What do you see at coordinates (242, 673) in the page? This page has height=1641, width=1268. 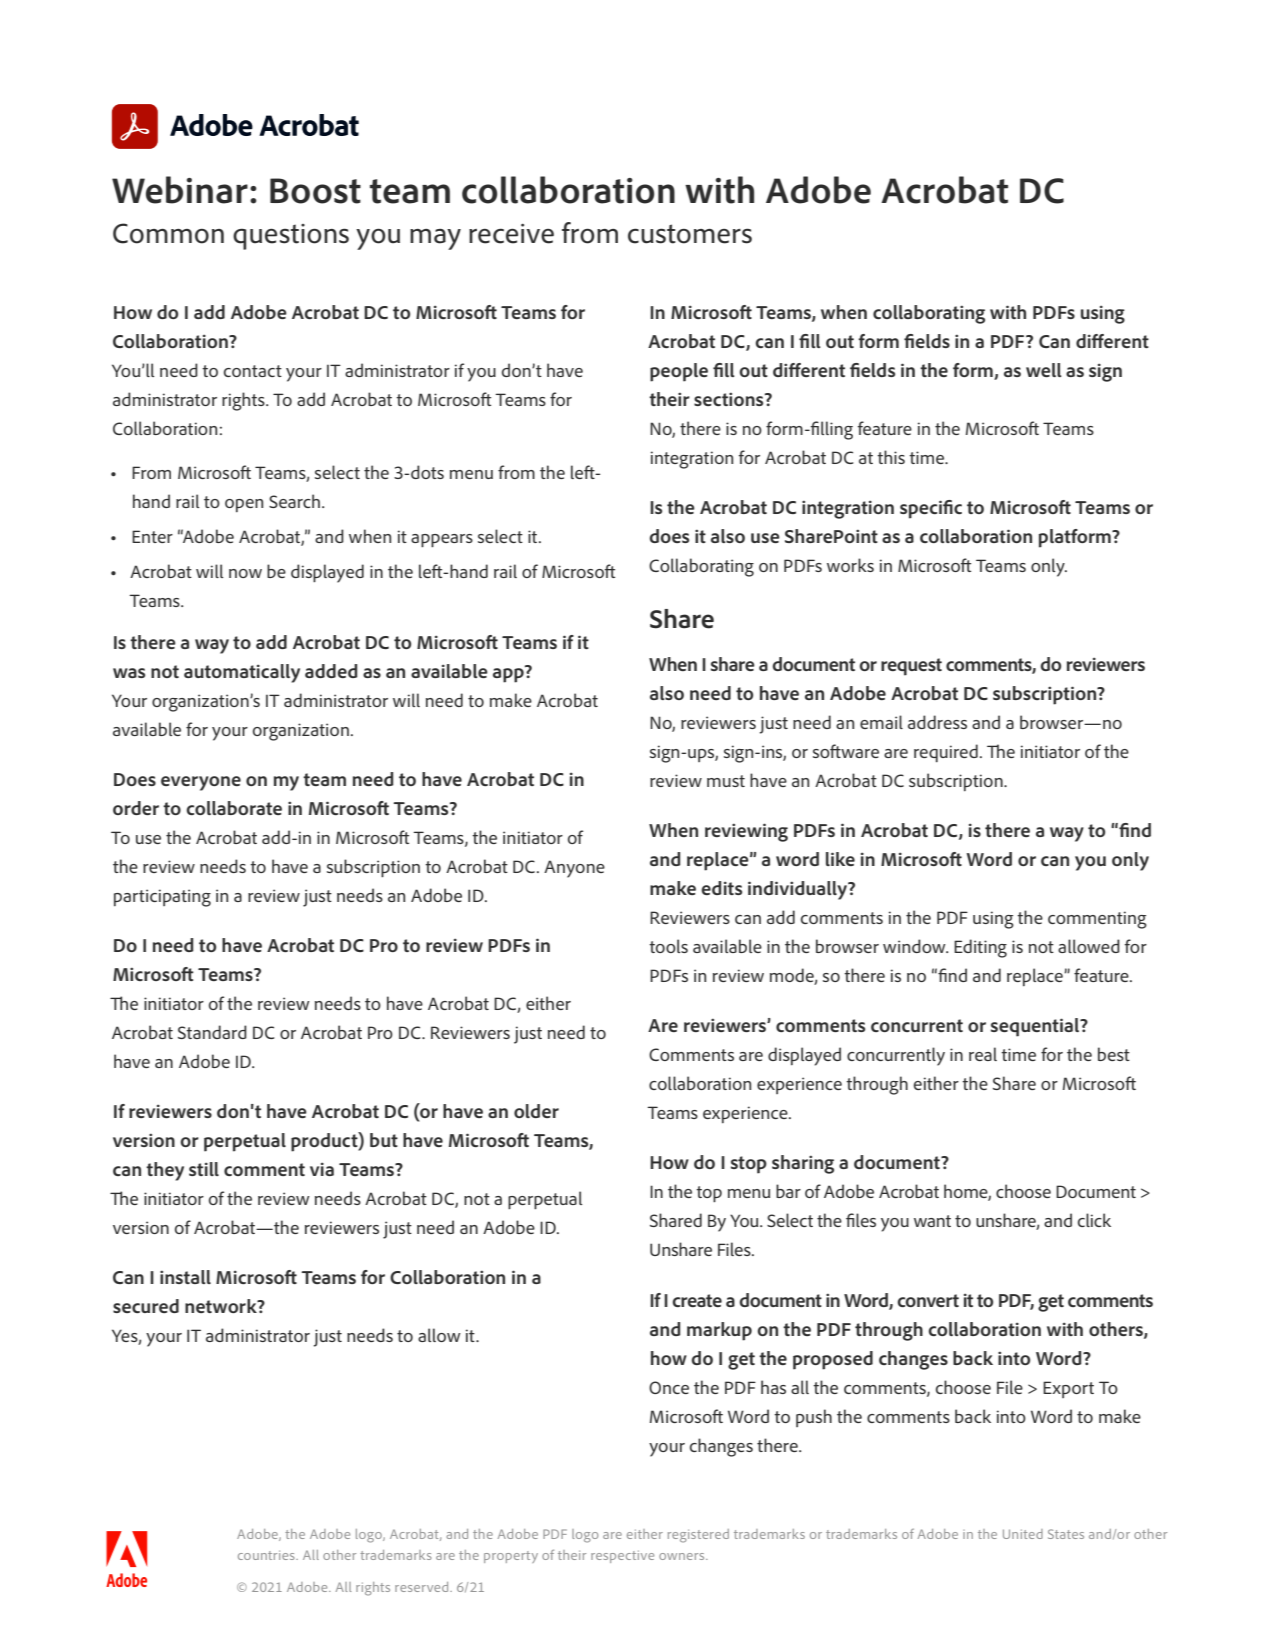 I see `automatically` at bounding box center [242, 673].
